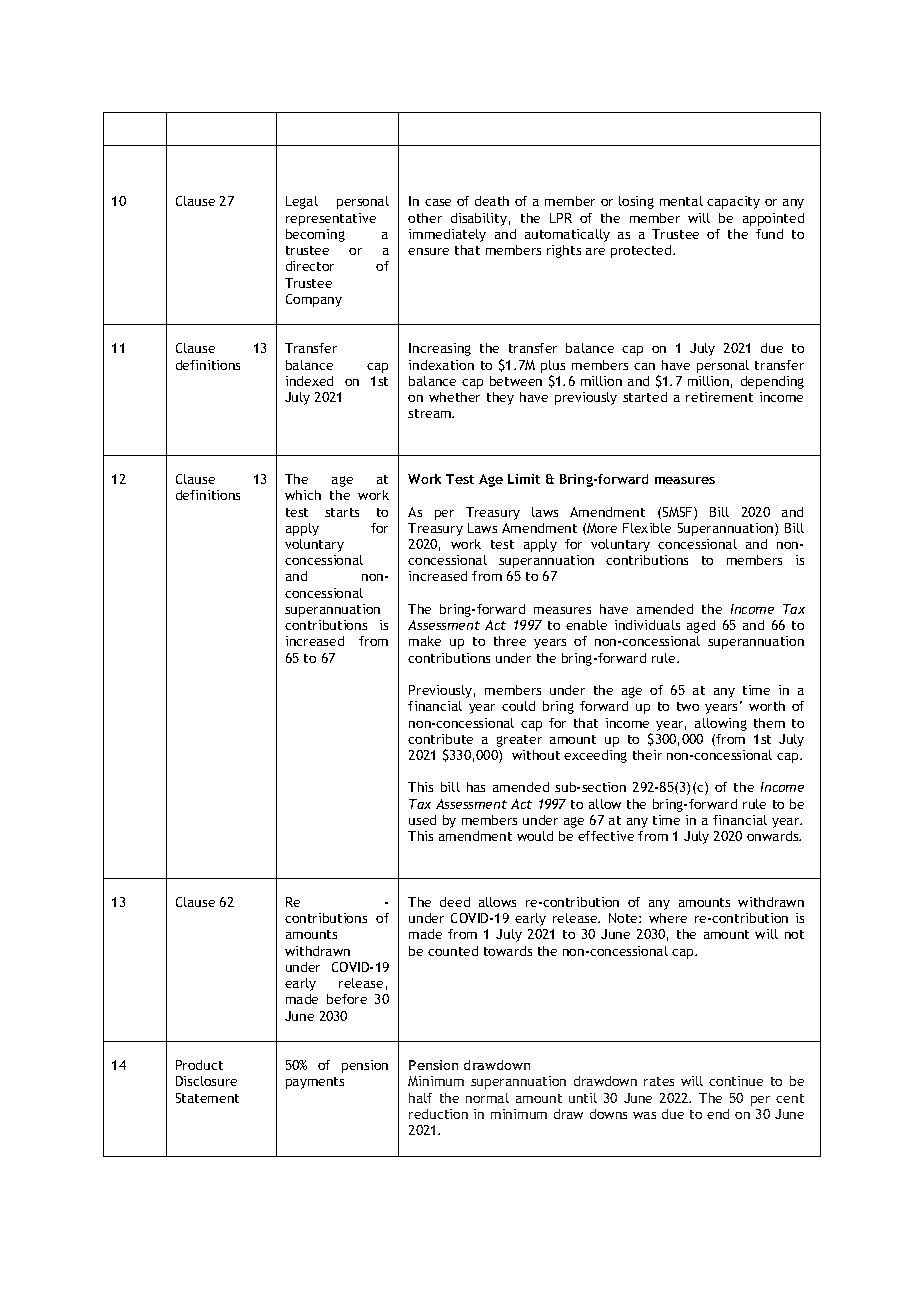 Image resolution: width=924 pixels, height=1308 pixels. Describe the element at coordinates (701, 626) in the screenshot. I see `aged` at that location.
